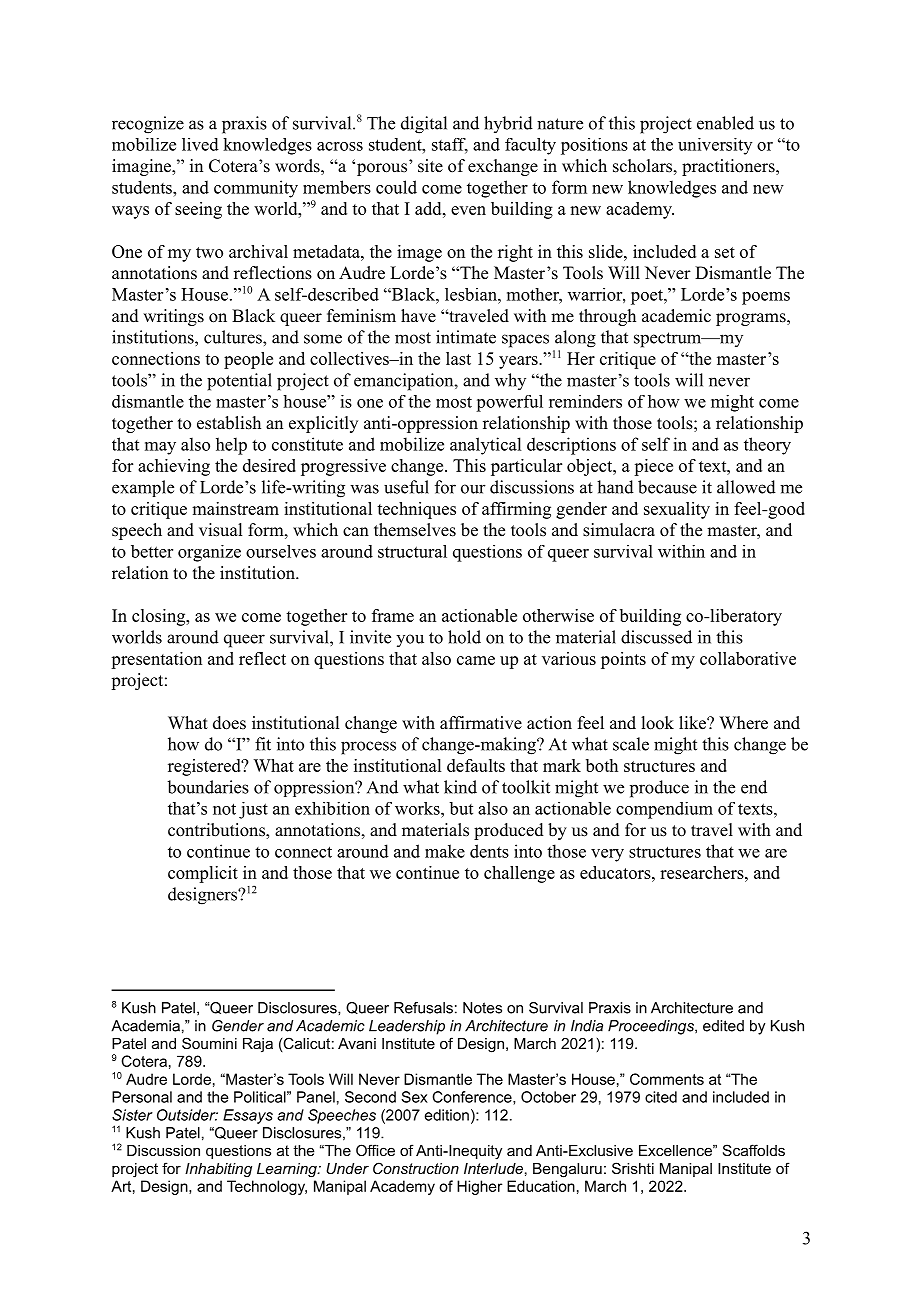  Describe the element at coordinates (450, 145) in the screenshot. I see `staff` at that location.
